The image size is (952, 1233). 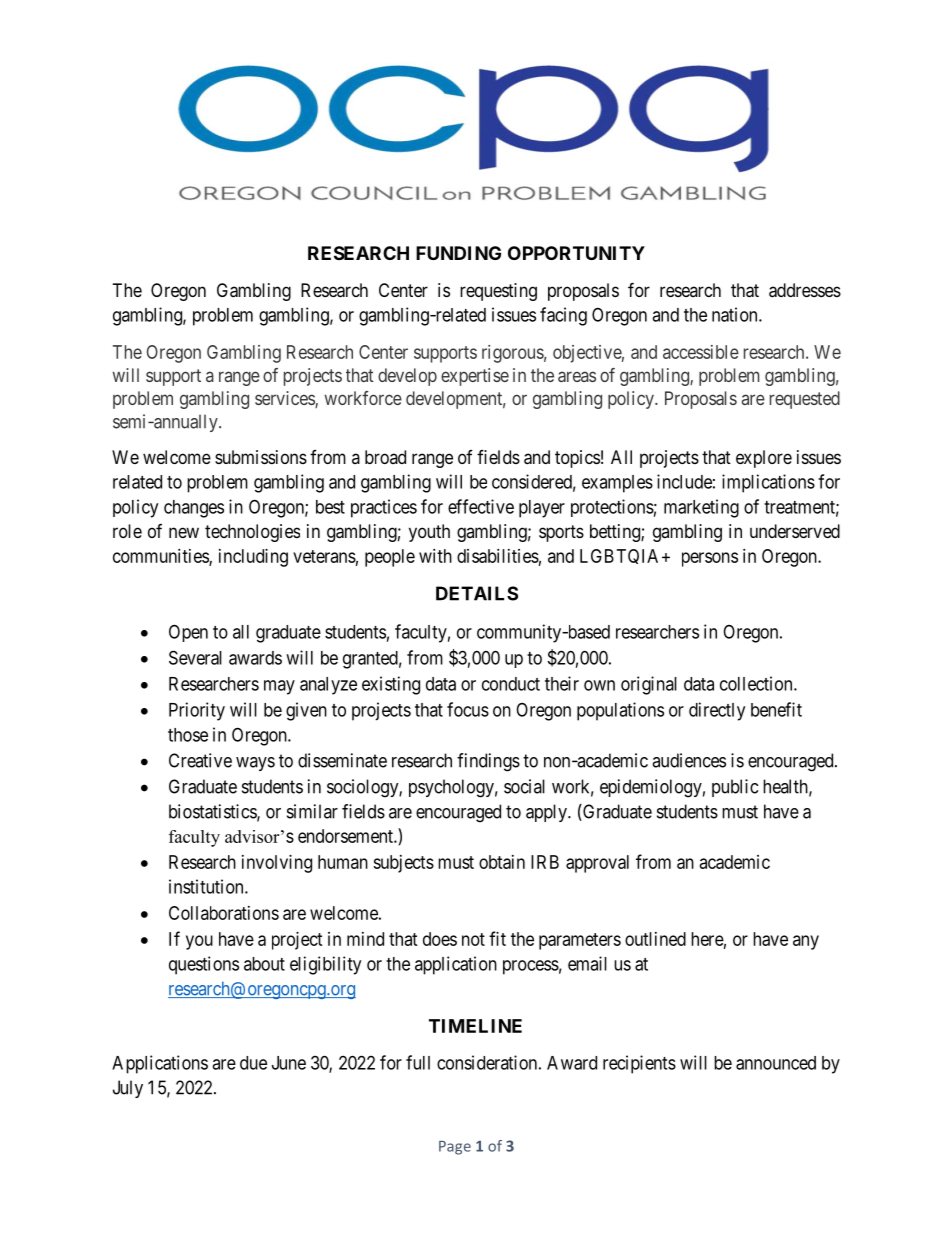 I want to click on services, so click(x=285, y=399).
